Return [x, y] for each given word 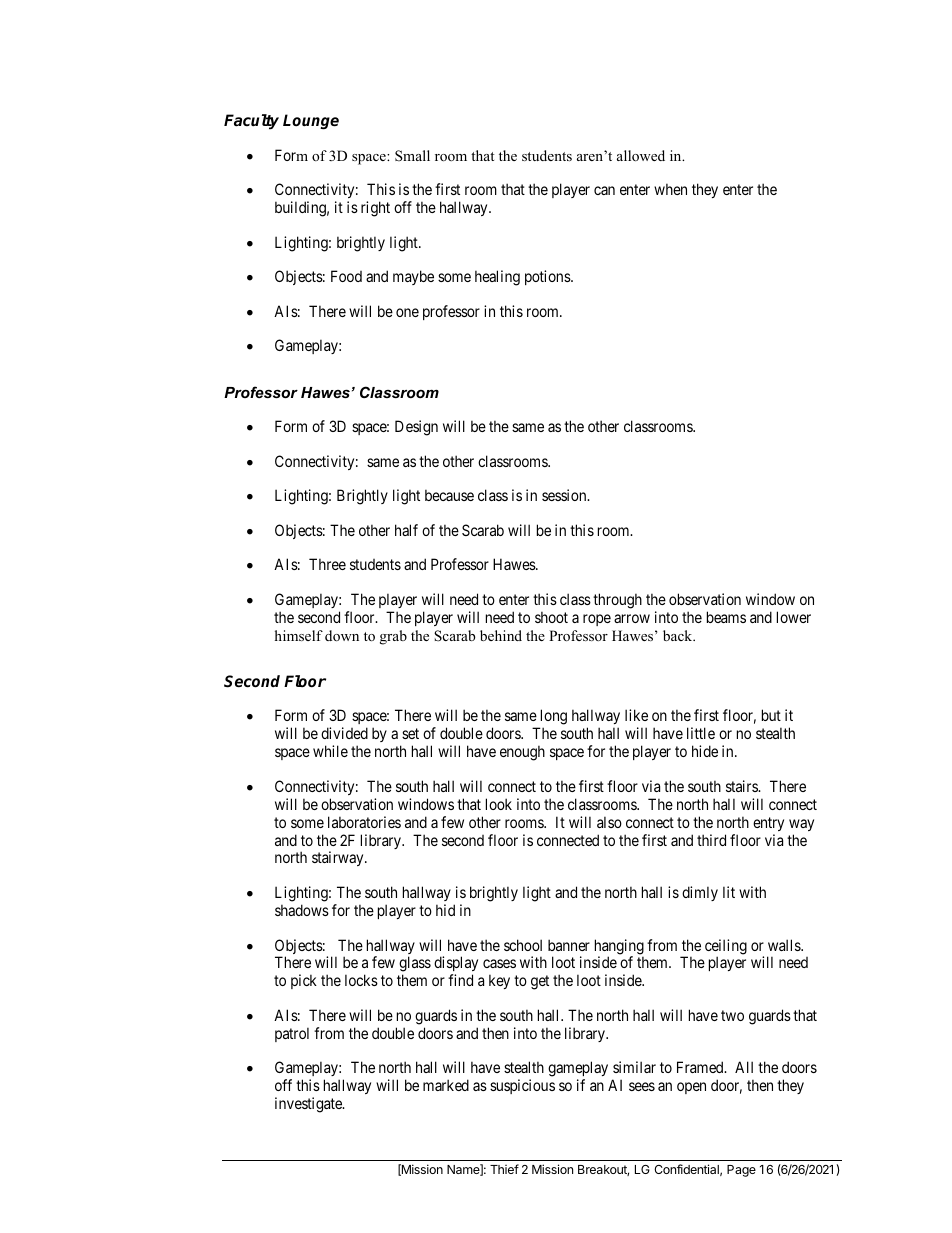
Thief [504, 1169]
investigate [309, 1105]
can [604, 190]
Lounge [311, 121]
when [670, 189]
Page [741, 1171]
